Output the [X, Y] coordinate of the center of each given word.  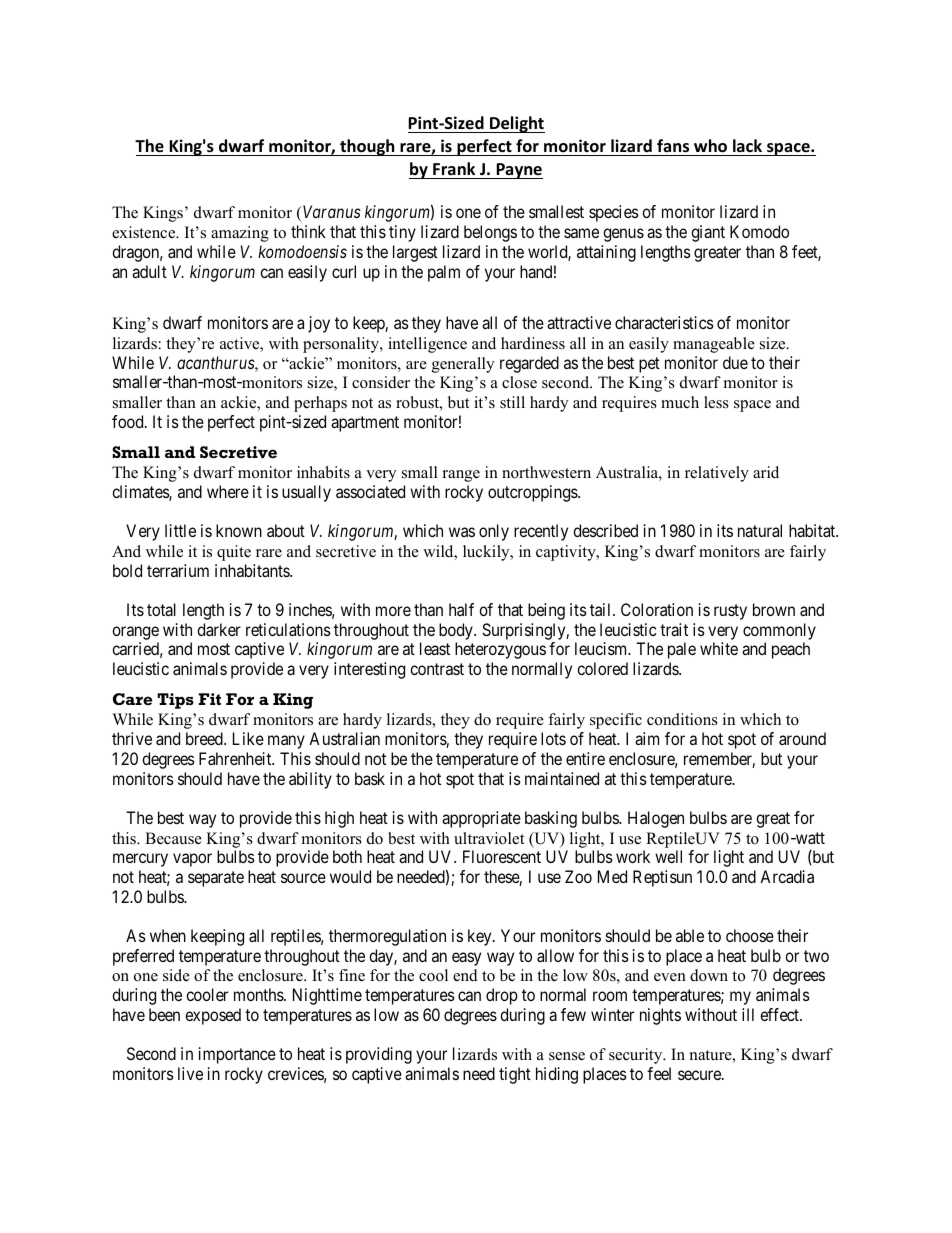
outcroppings [533, 493]
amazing [240, 234]
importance [237, 1055]
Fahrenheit [236, 758]
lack [747, 145]
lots [553, 738]
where [228, 491]
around [802, 738]
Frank [454, 168]
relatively [717, 474]
